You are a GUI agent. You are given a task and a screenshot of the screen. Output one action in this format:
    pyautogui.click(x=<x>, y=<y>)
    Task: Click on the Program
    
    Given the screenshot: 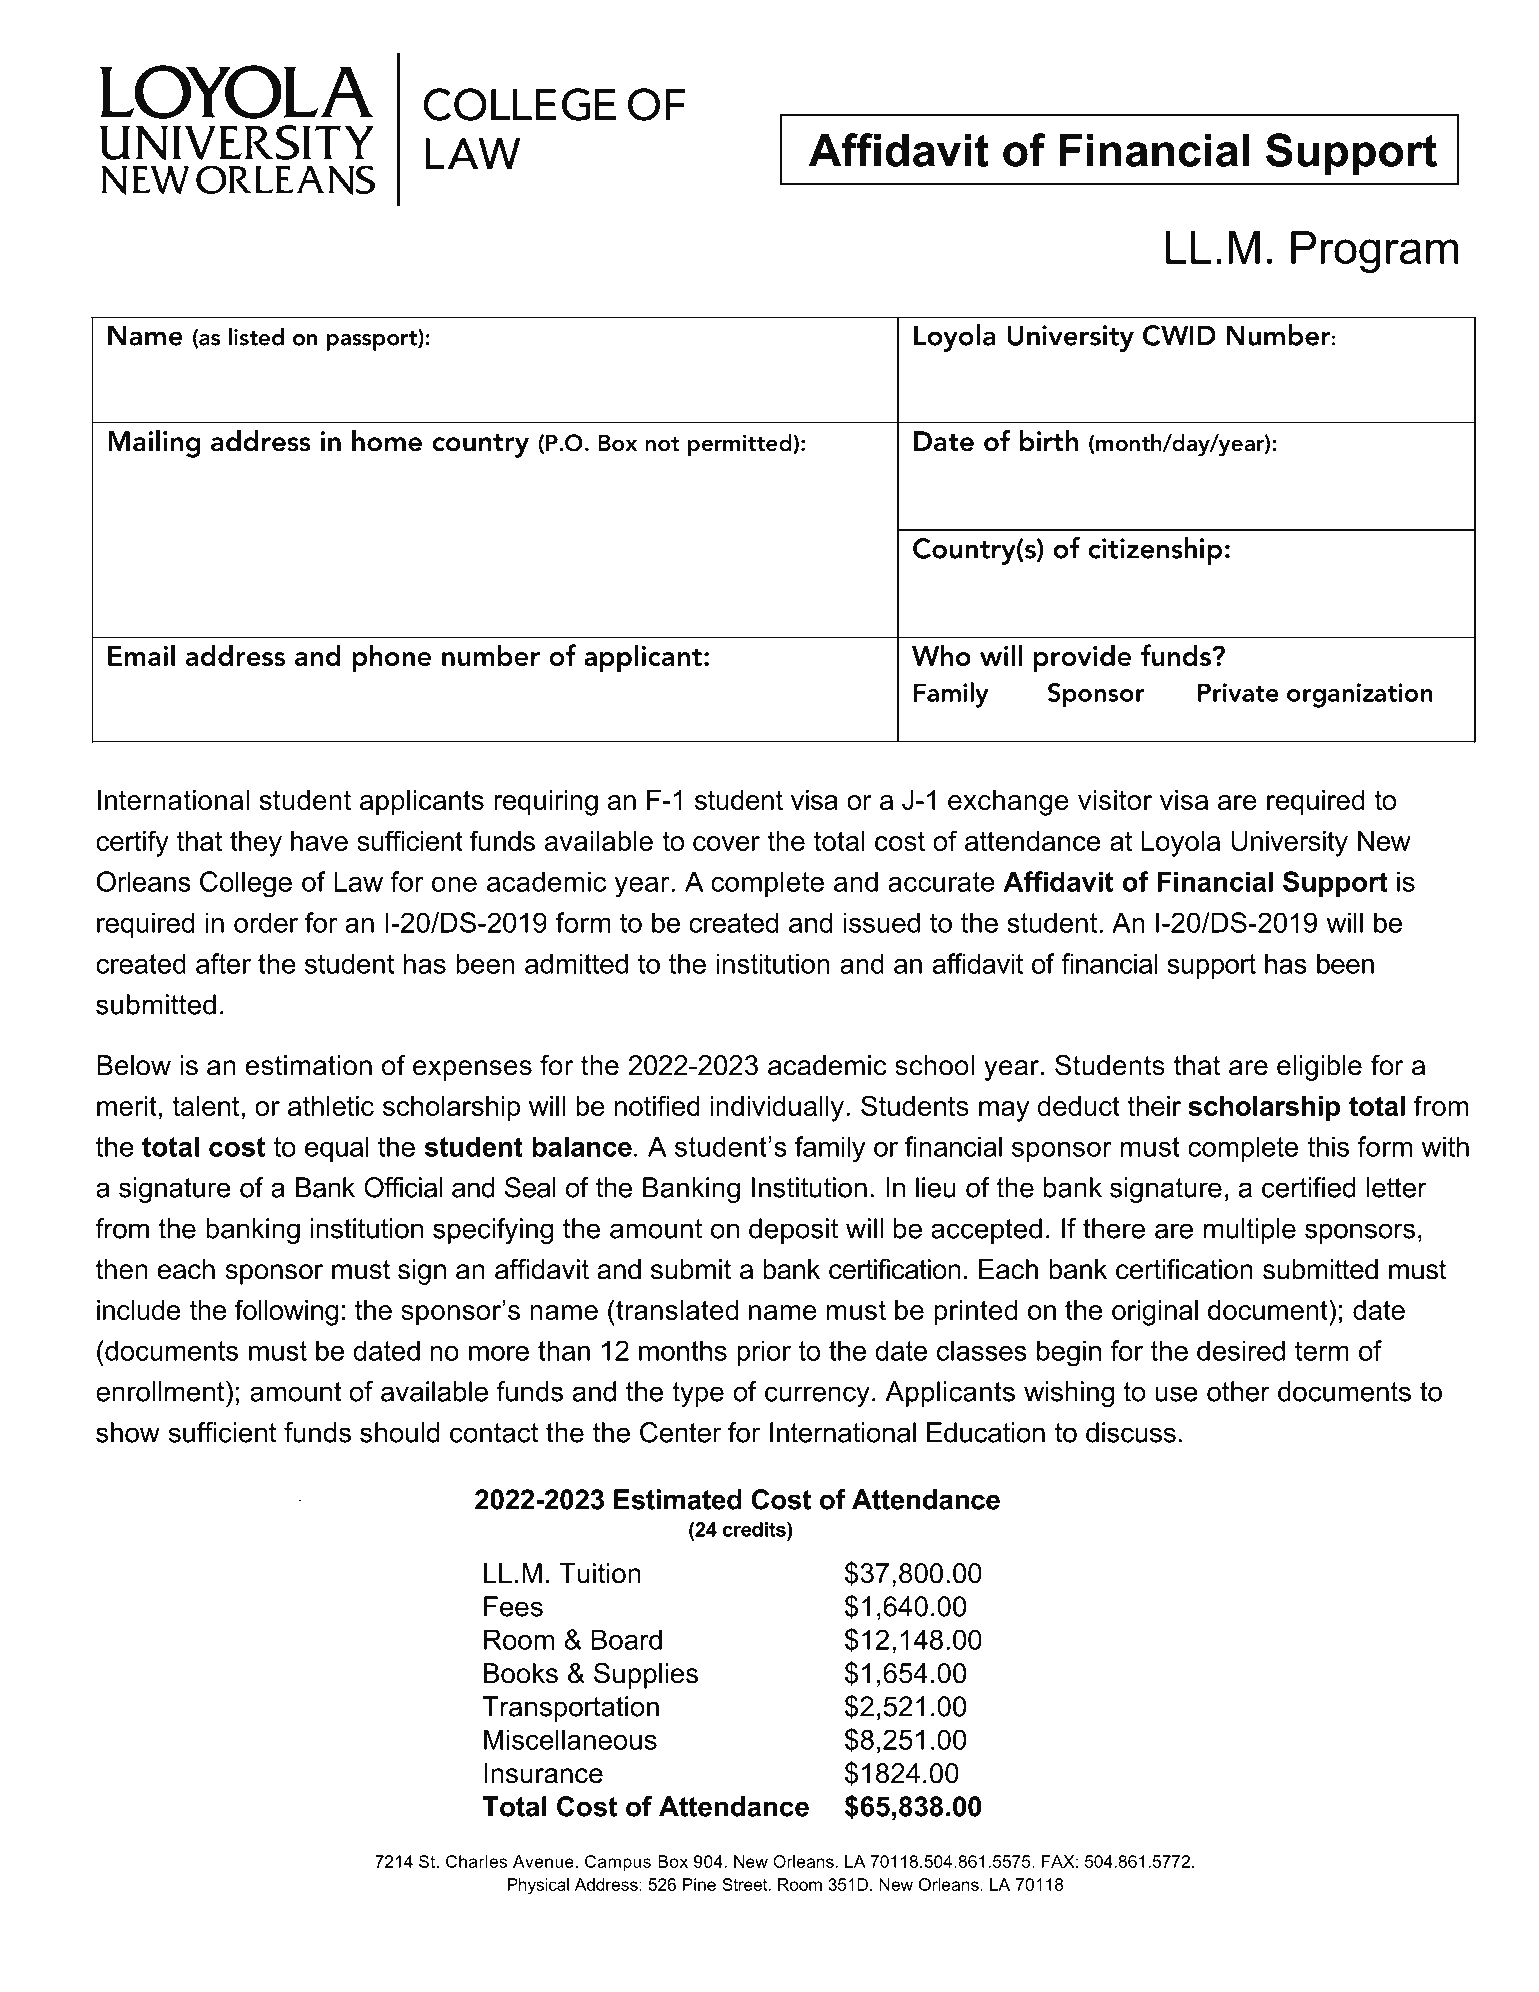 What is the action you would take?
    pyautogui.click(x=1374, y=252)
